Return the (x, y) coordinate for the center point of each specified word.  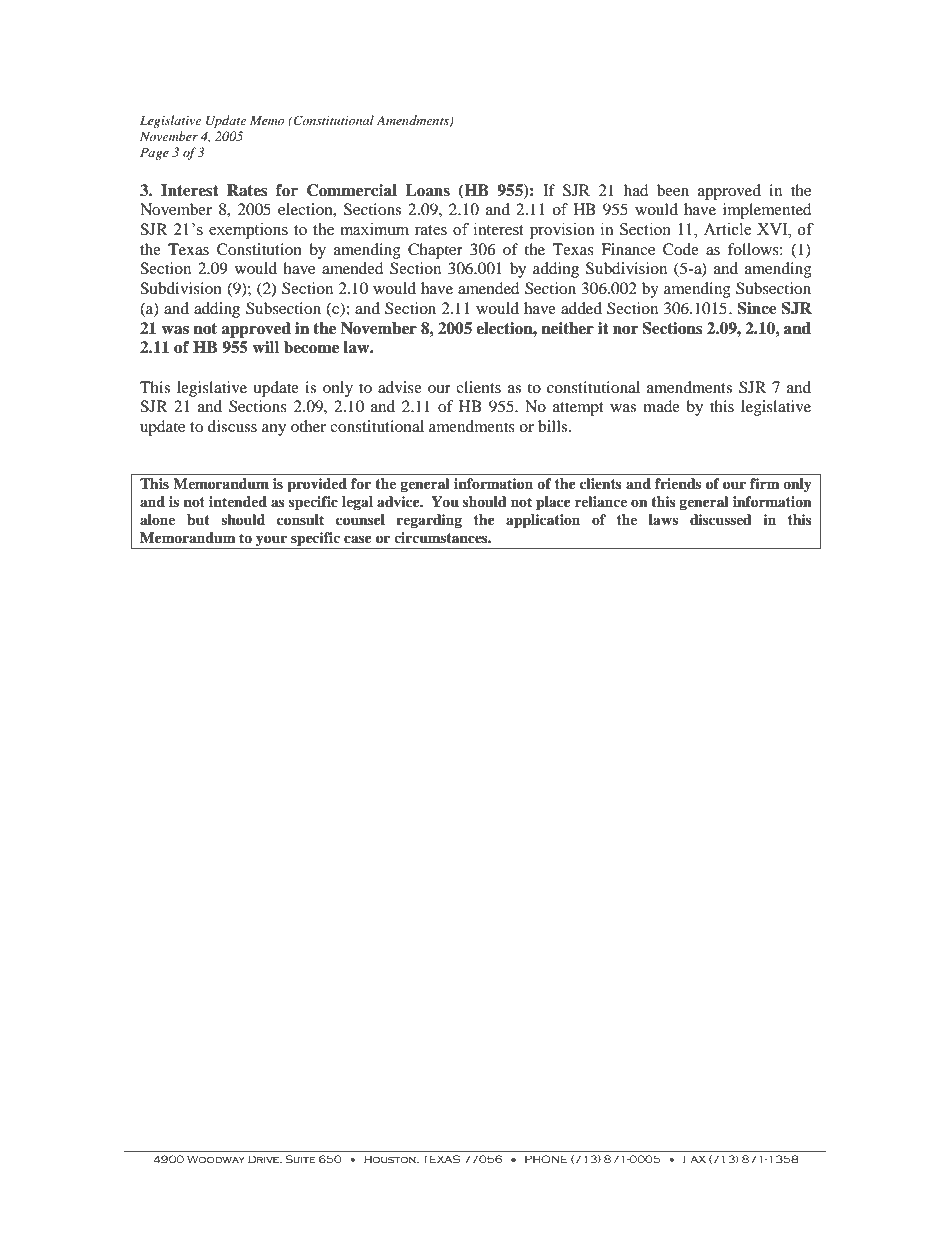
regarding (429, 521)
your (271, 540)
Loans (427, 190)
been (673, 190)
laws (663, 519)
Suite (300, 1159)
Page (154, 154)
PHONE (546, 1159)
